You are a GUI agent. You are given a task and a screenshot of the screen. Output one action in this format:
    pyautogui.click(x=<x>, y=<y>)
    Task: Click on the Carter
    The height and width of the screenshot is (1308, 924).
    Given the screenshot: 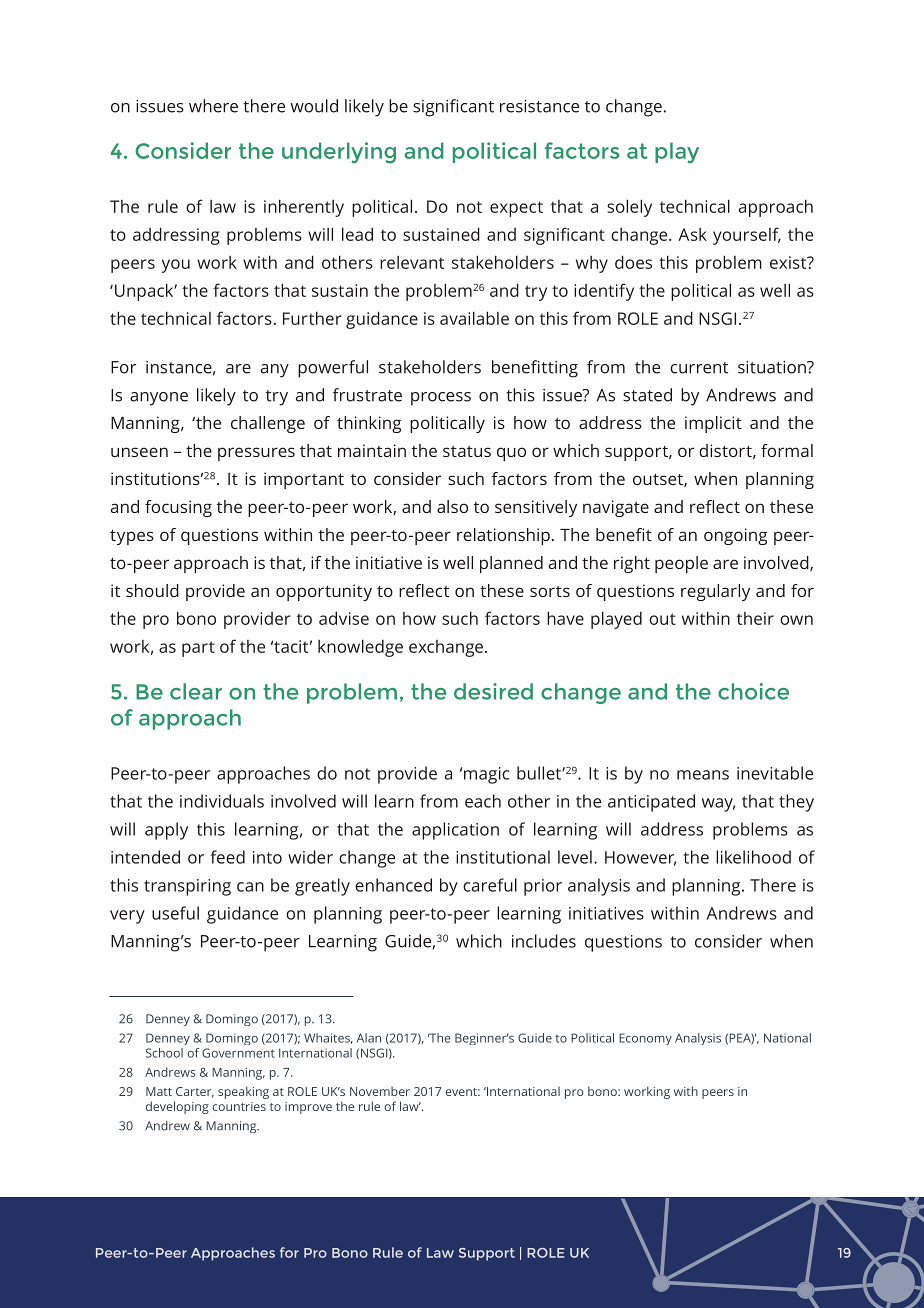 What is the action you would take?
    pyautogui.click(x=195, y=1092)
